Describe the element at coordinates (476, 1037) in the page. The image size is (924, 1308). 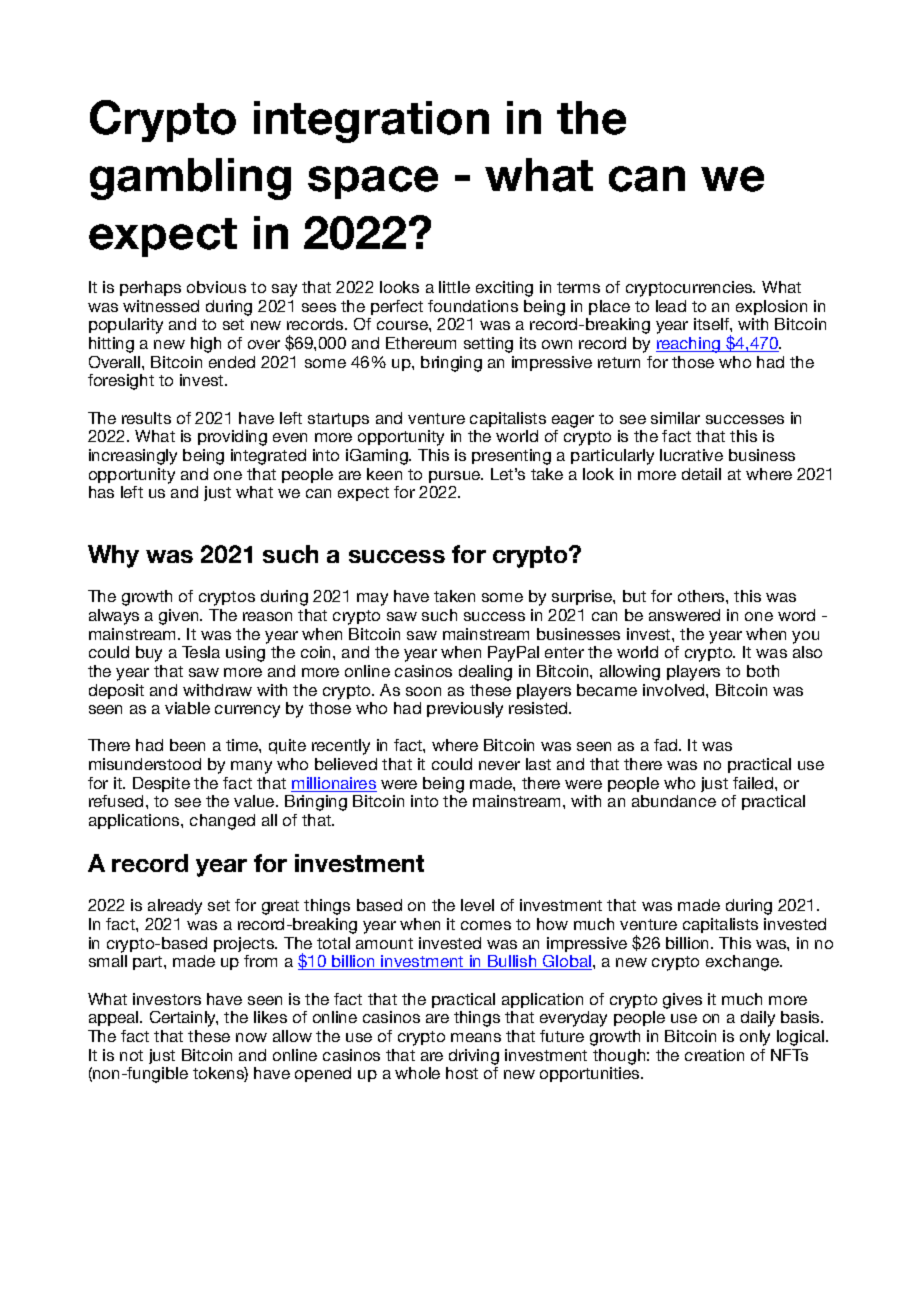
I see `means` at that location.
